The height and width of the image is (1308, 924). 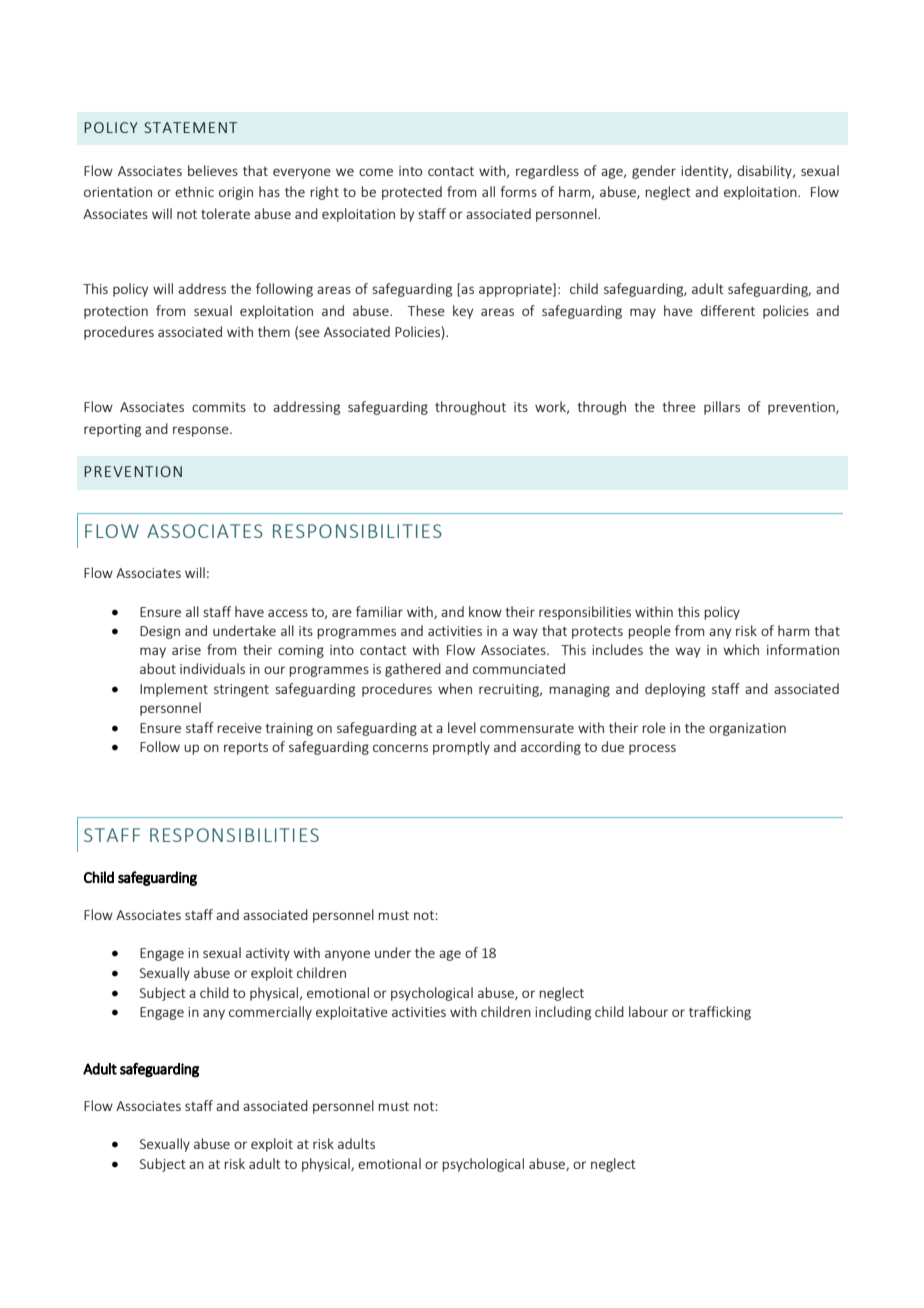 I want to click on believes, so click(x=213, y=170).
